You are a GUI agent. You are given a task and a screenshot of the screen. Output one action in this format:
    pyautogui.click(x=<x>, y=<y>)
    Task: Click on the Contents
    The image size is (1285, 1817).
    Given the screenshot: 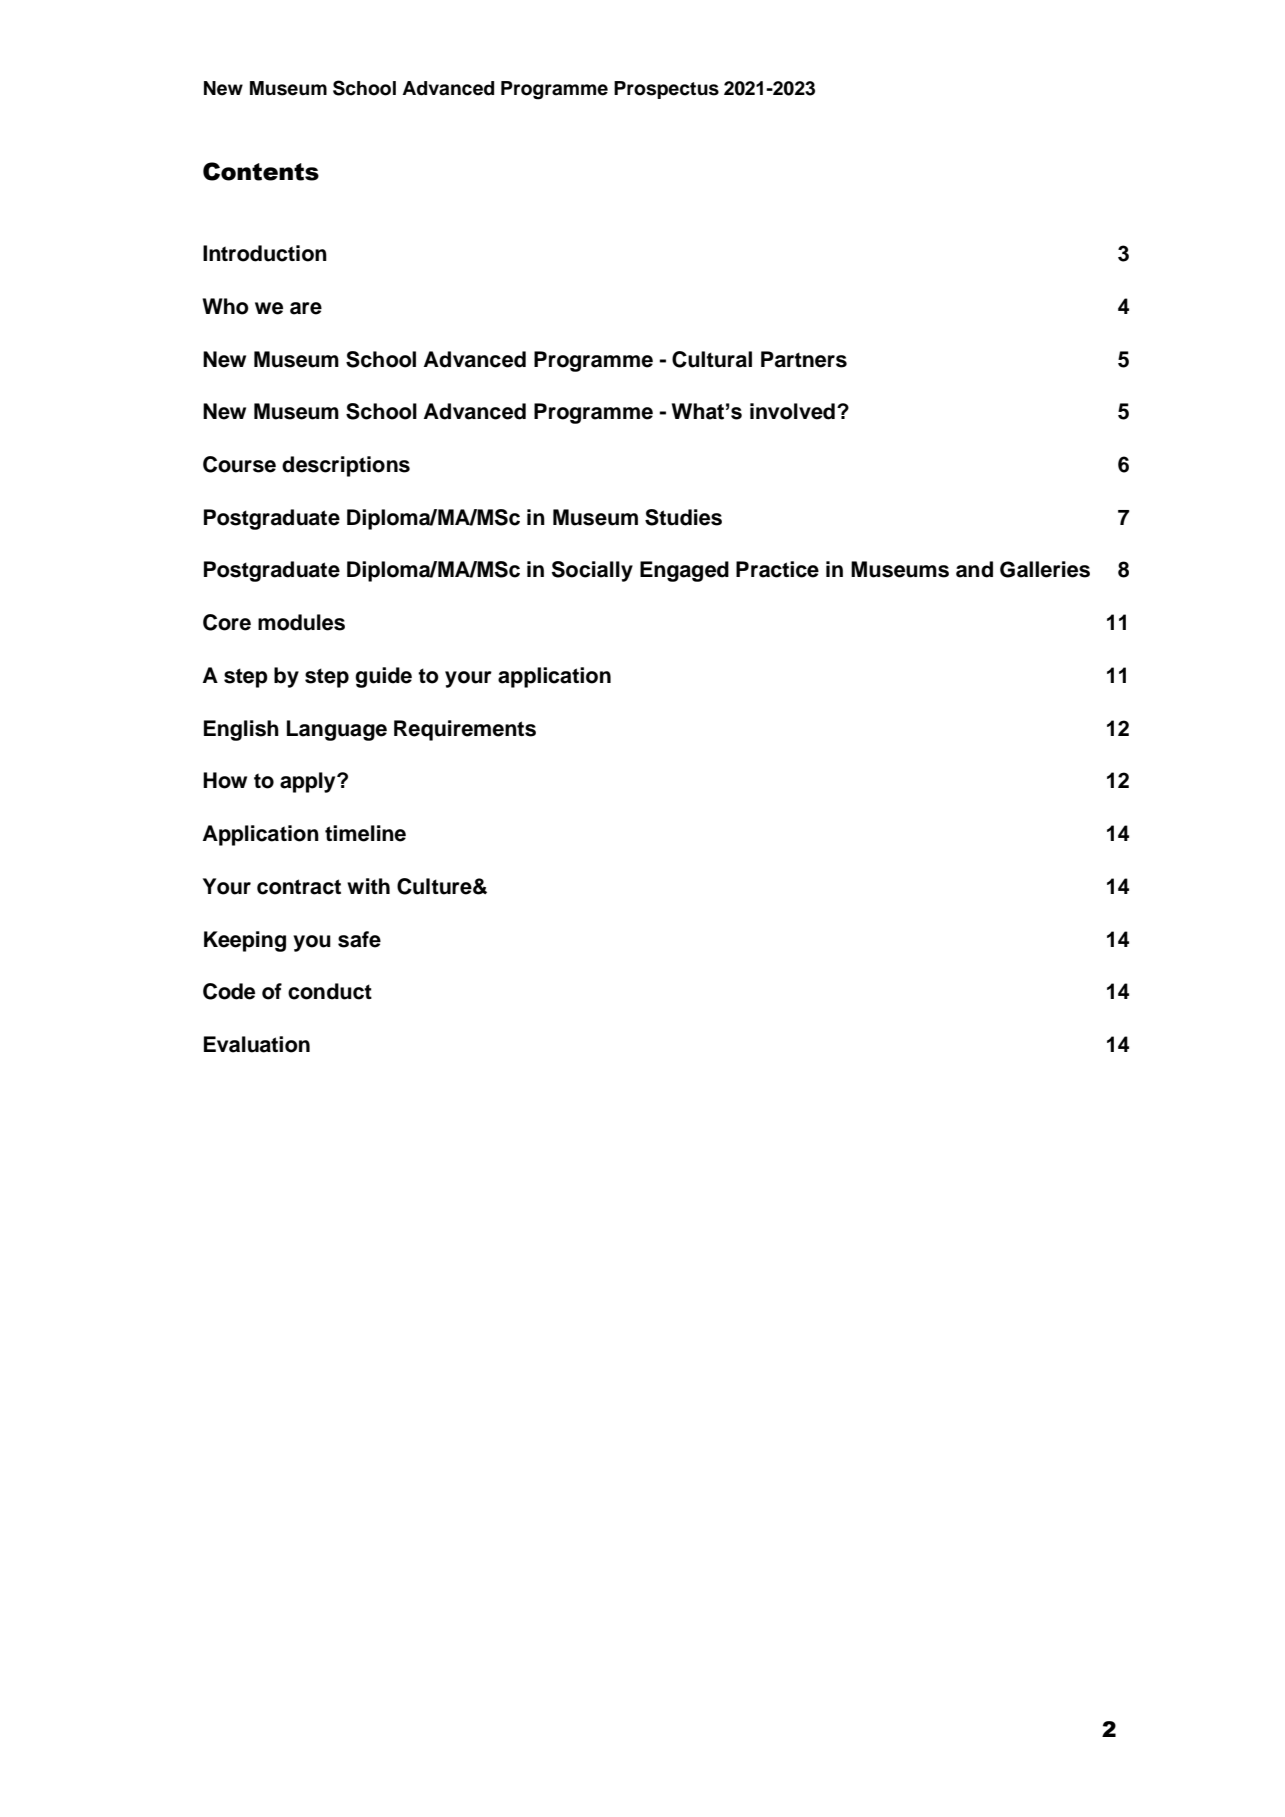 What is the action you would take?
    pyautogui.click(x=261, y=171)
